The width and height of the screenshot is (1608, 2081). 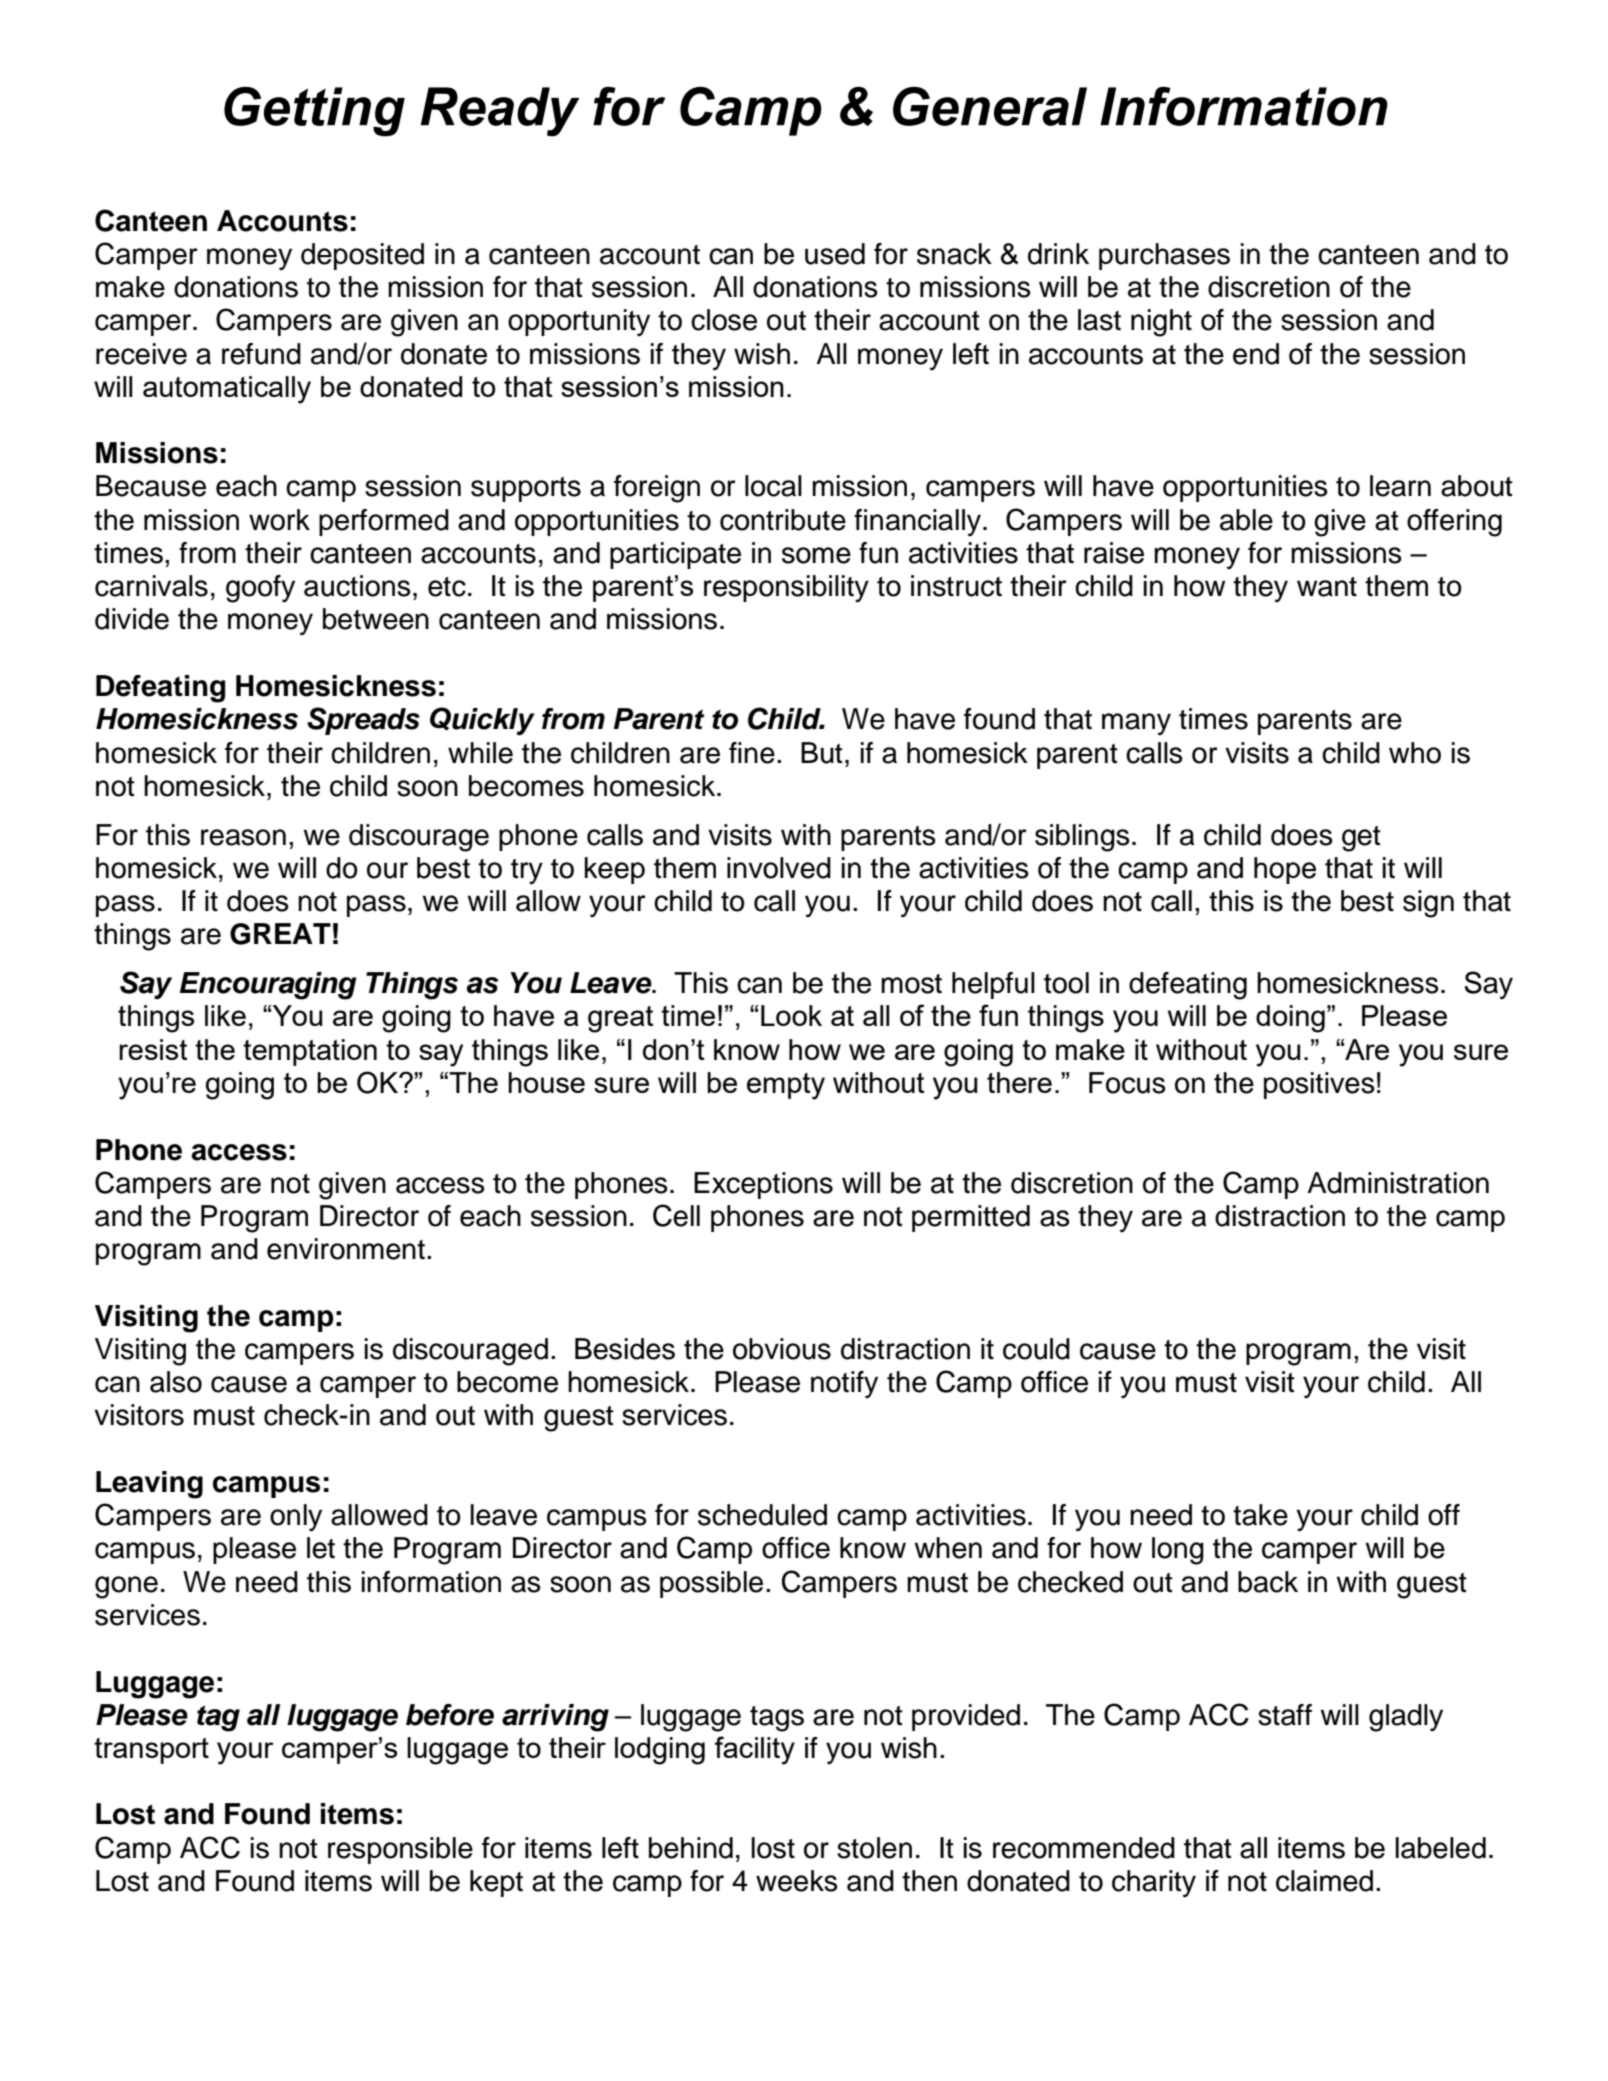 What do you see at coordinates (752, 753) in the screenshot?
I see `fine` at bounding box center [752, 753].
